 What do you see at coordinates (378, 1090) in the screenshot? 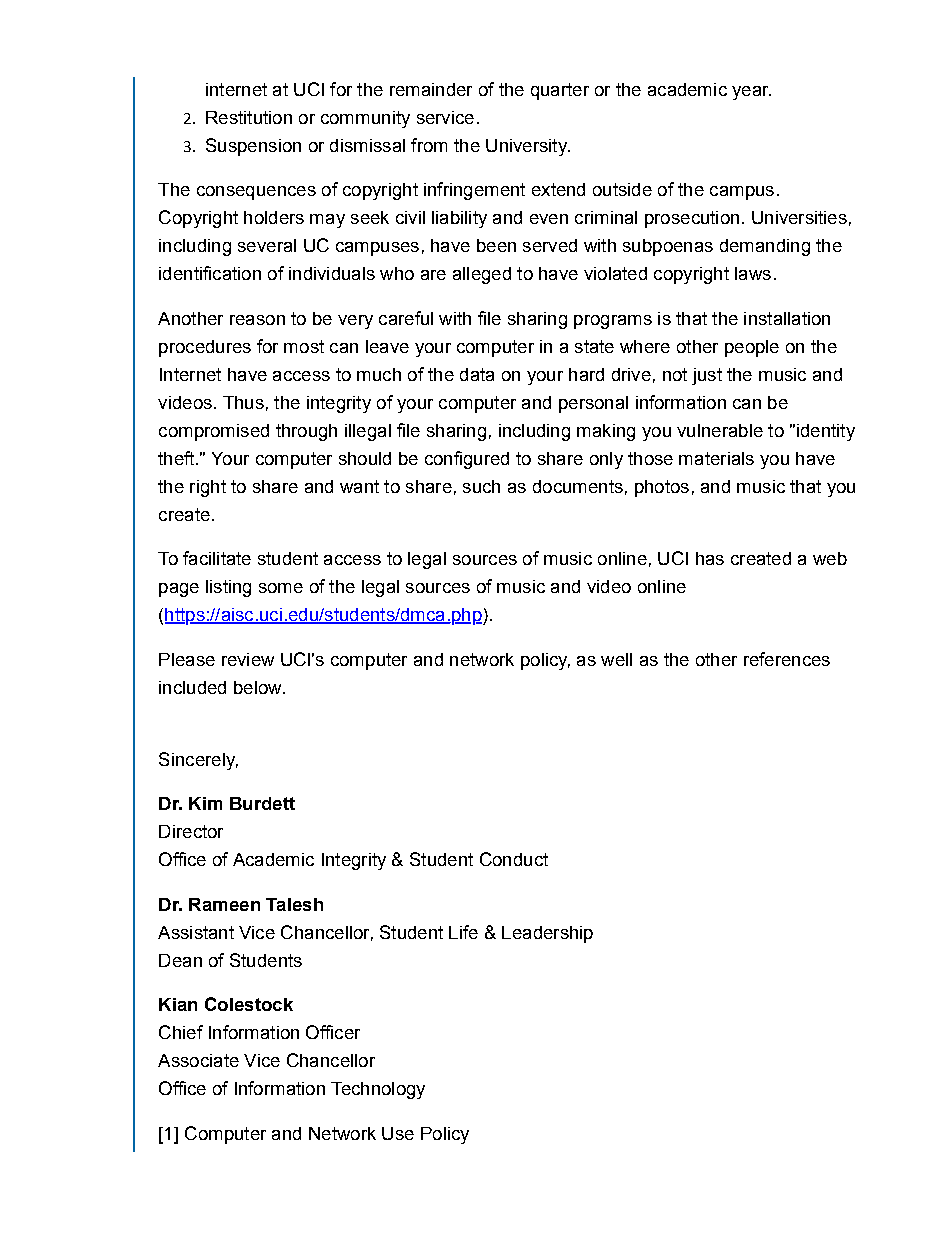
I see `Technology` at bounding box center [378, 1090].
